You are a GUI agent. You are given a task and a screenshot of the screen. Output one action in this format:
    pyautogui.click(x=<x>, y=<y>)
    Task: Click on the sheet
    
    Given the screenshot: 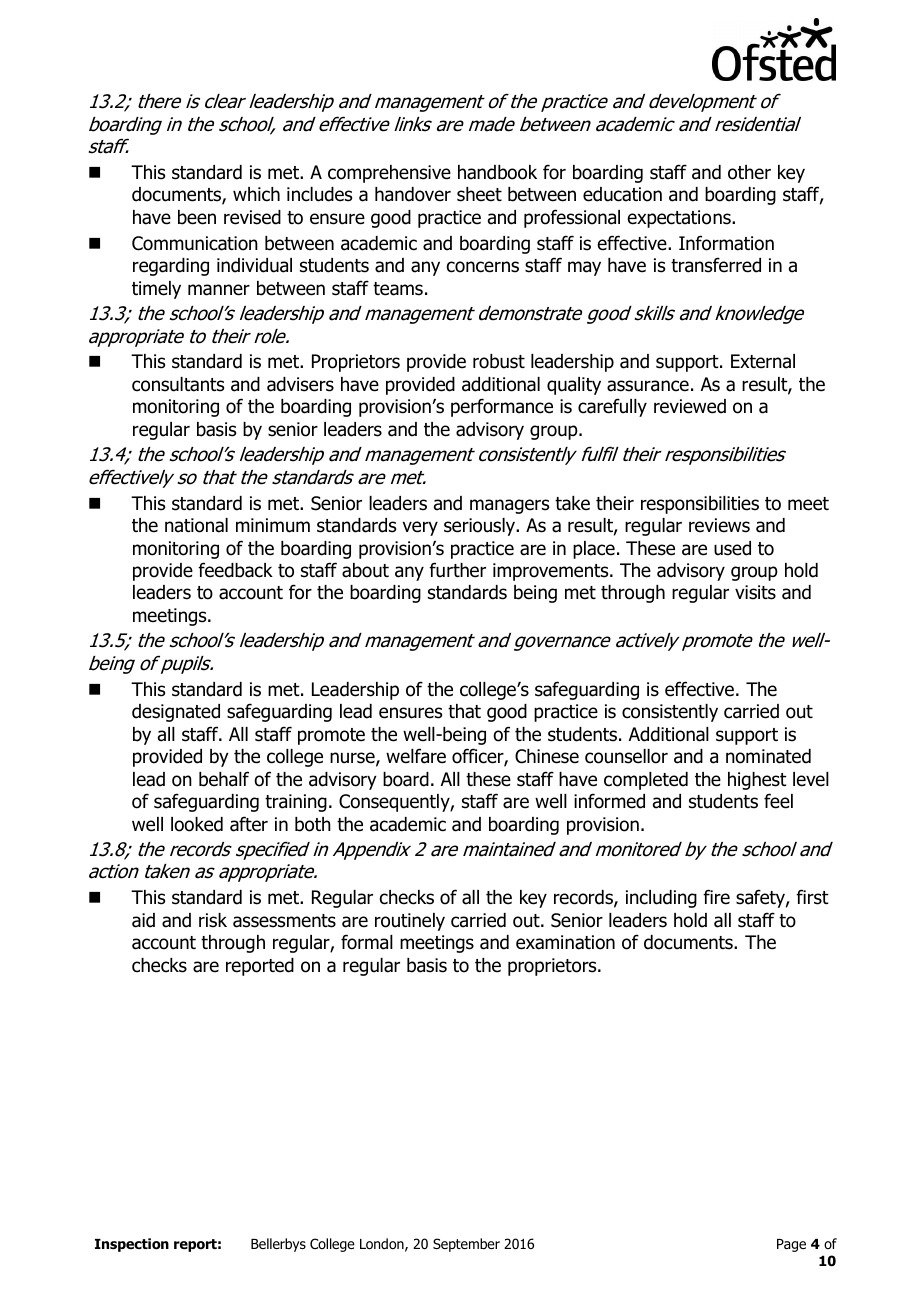 What is the action you would take?
    pyautogui.click(x=479, y=194)
